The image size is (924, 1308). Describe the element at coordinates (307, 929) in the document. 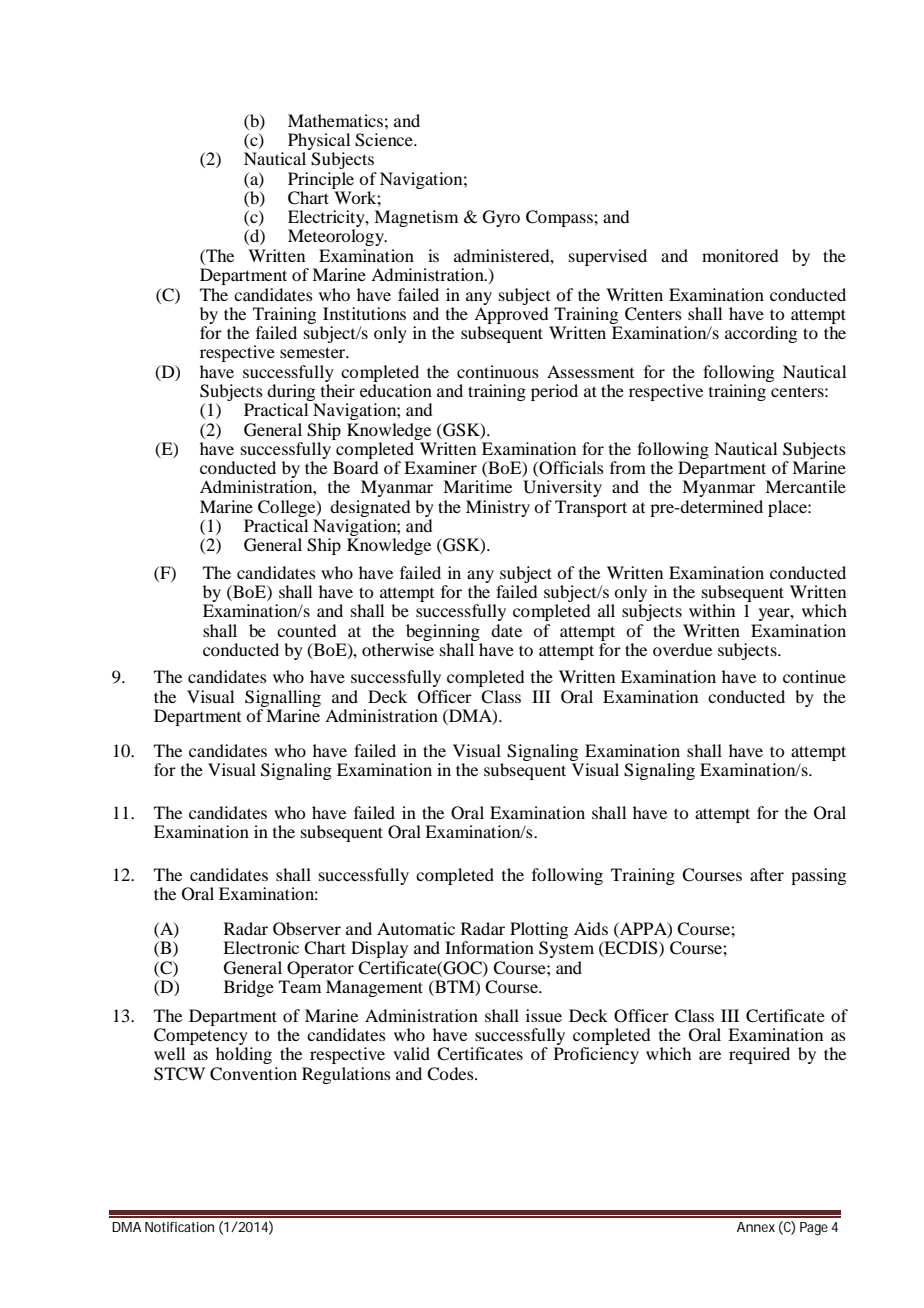

I see `Observer` at that location.
